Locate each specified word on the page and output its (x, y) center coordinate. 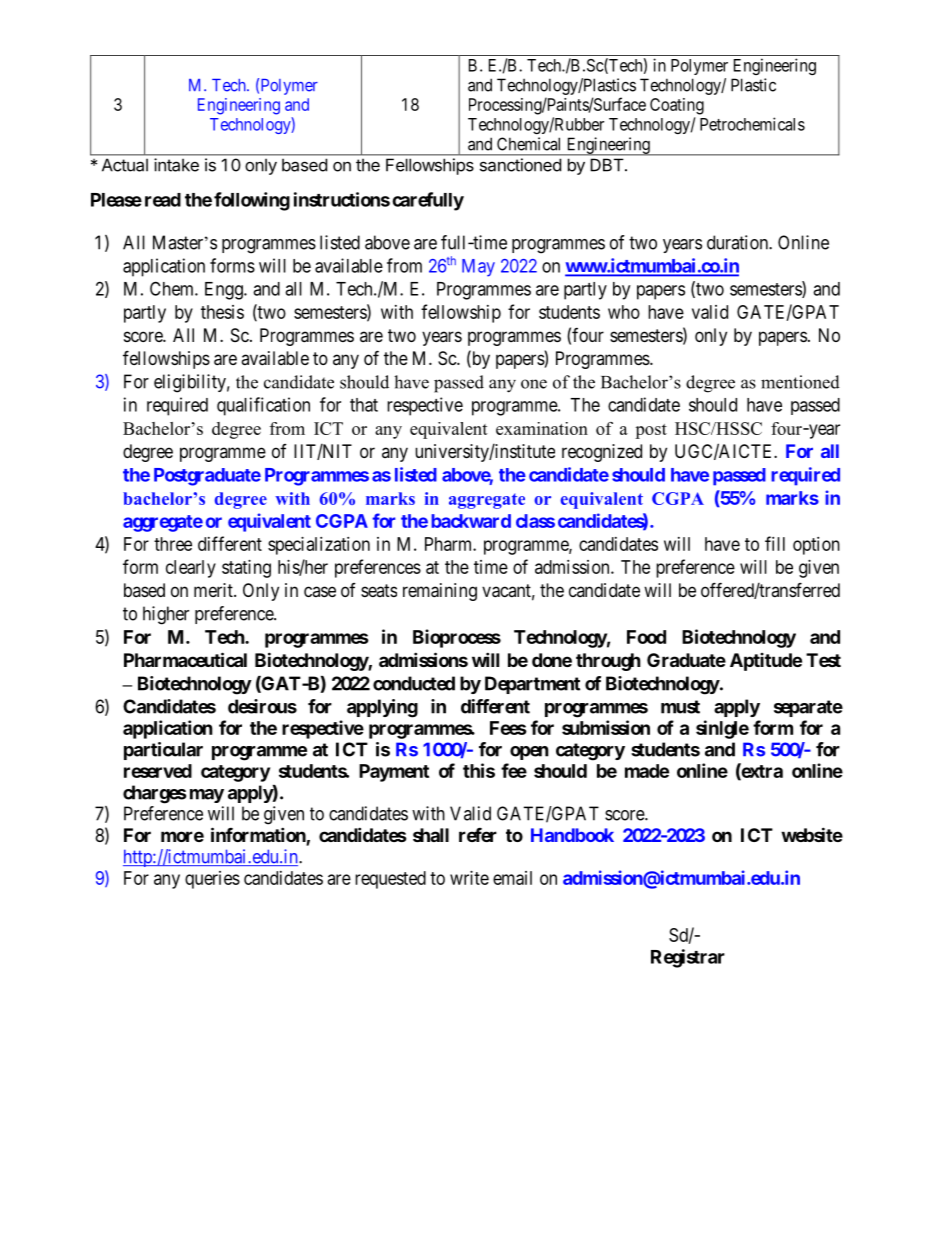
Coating (677, 106)
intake (176, 165)
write (469, 878)
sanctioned (520, 165)
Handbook (572, 835)
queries (212, 880)
